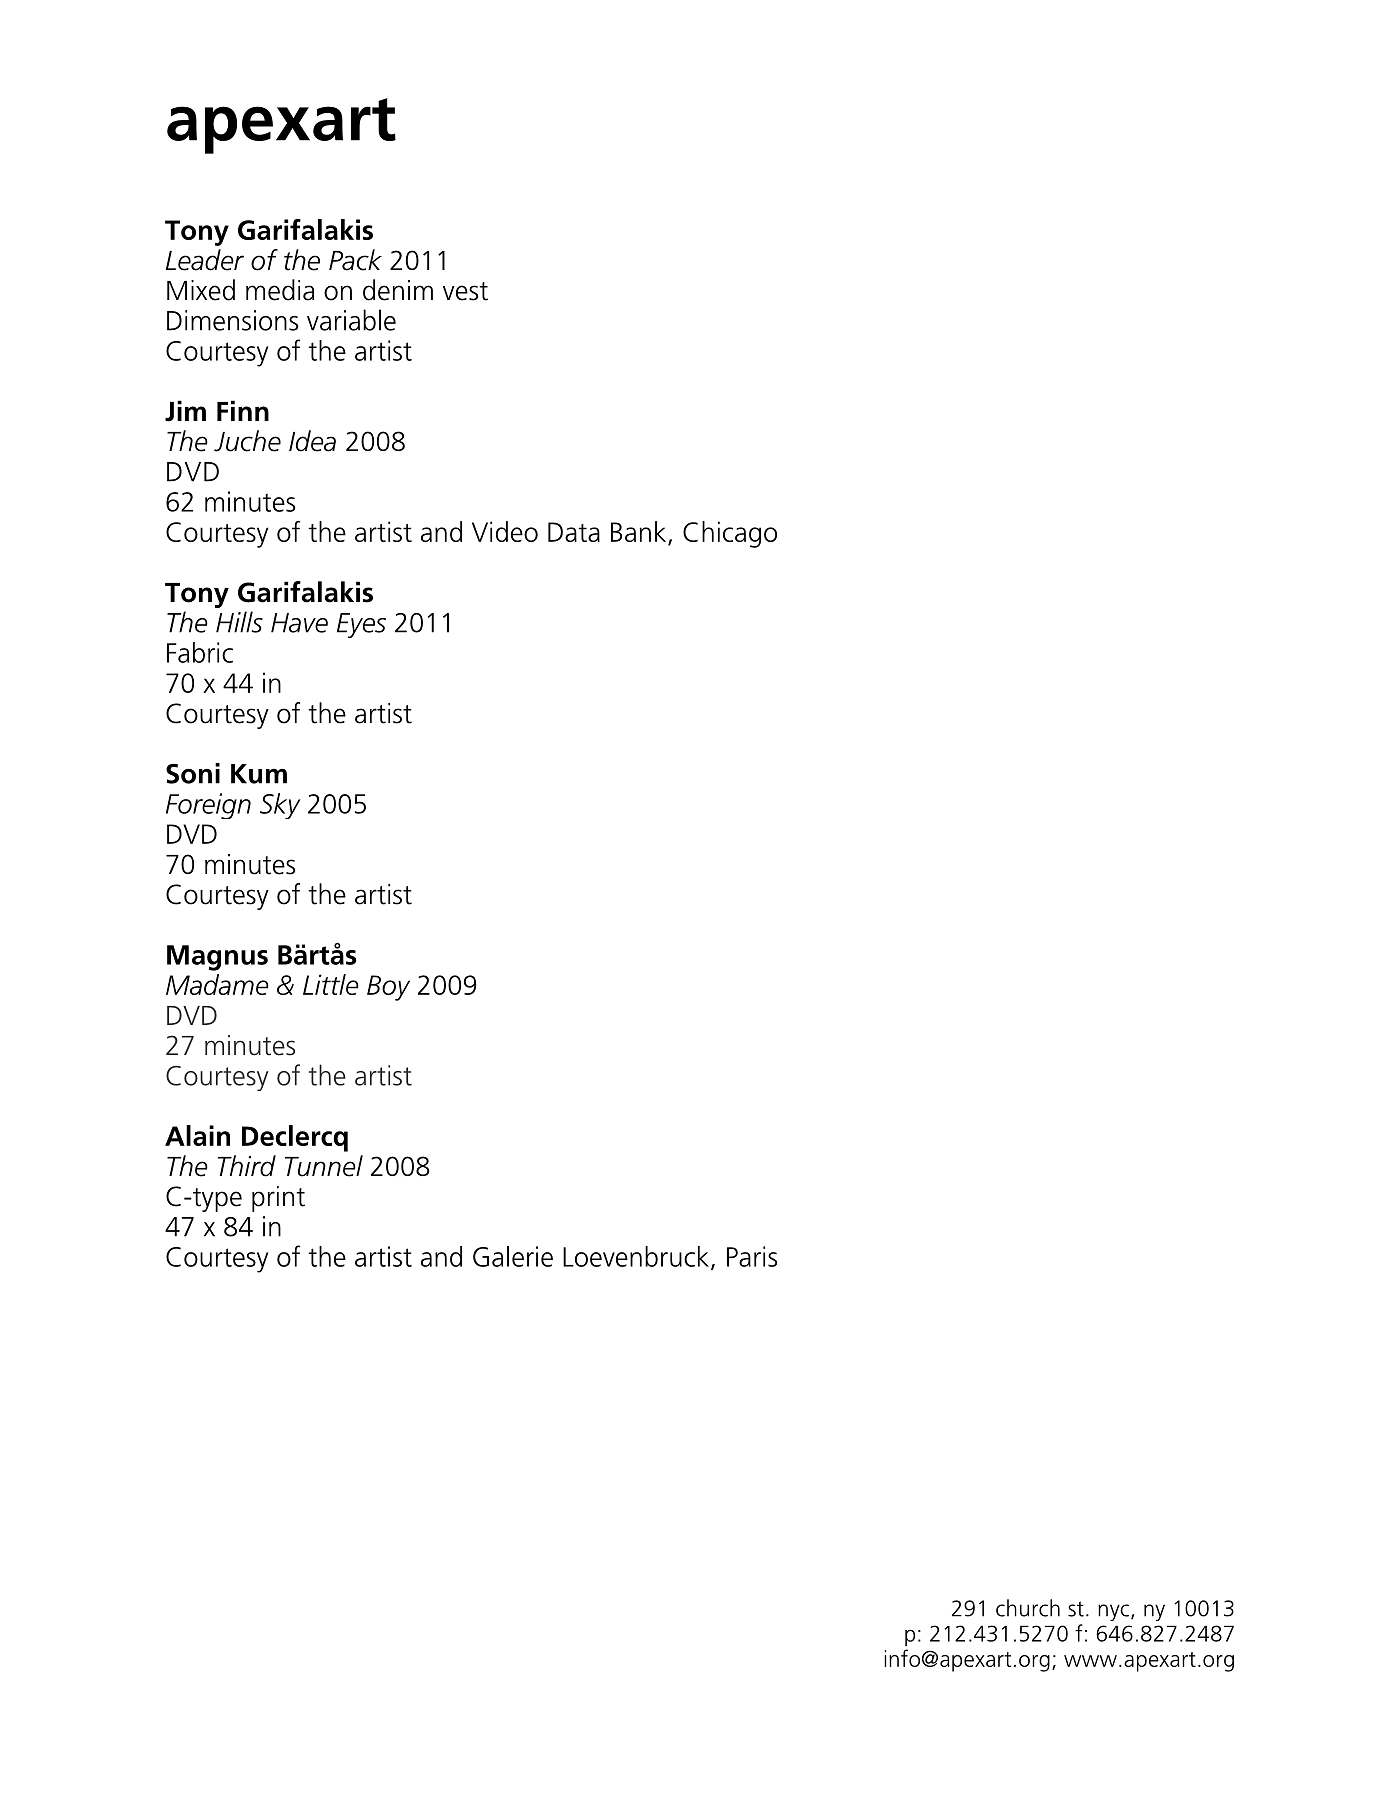 This document has width=1400, height=1812. Describe the element at coordinates (730, 534) in the document. I see `Chicago` at that location.
